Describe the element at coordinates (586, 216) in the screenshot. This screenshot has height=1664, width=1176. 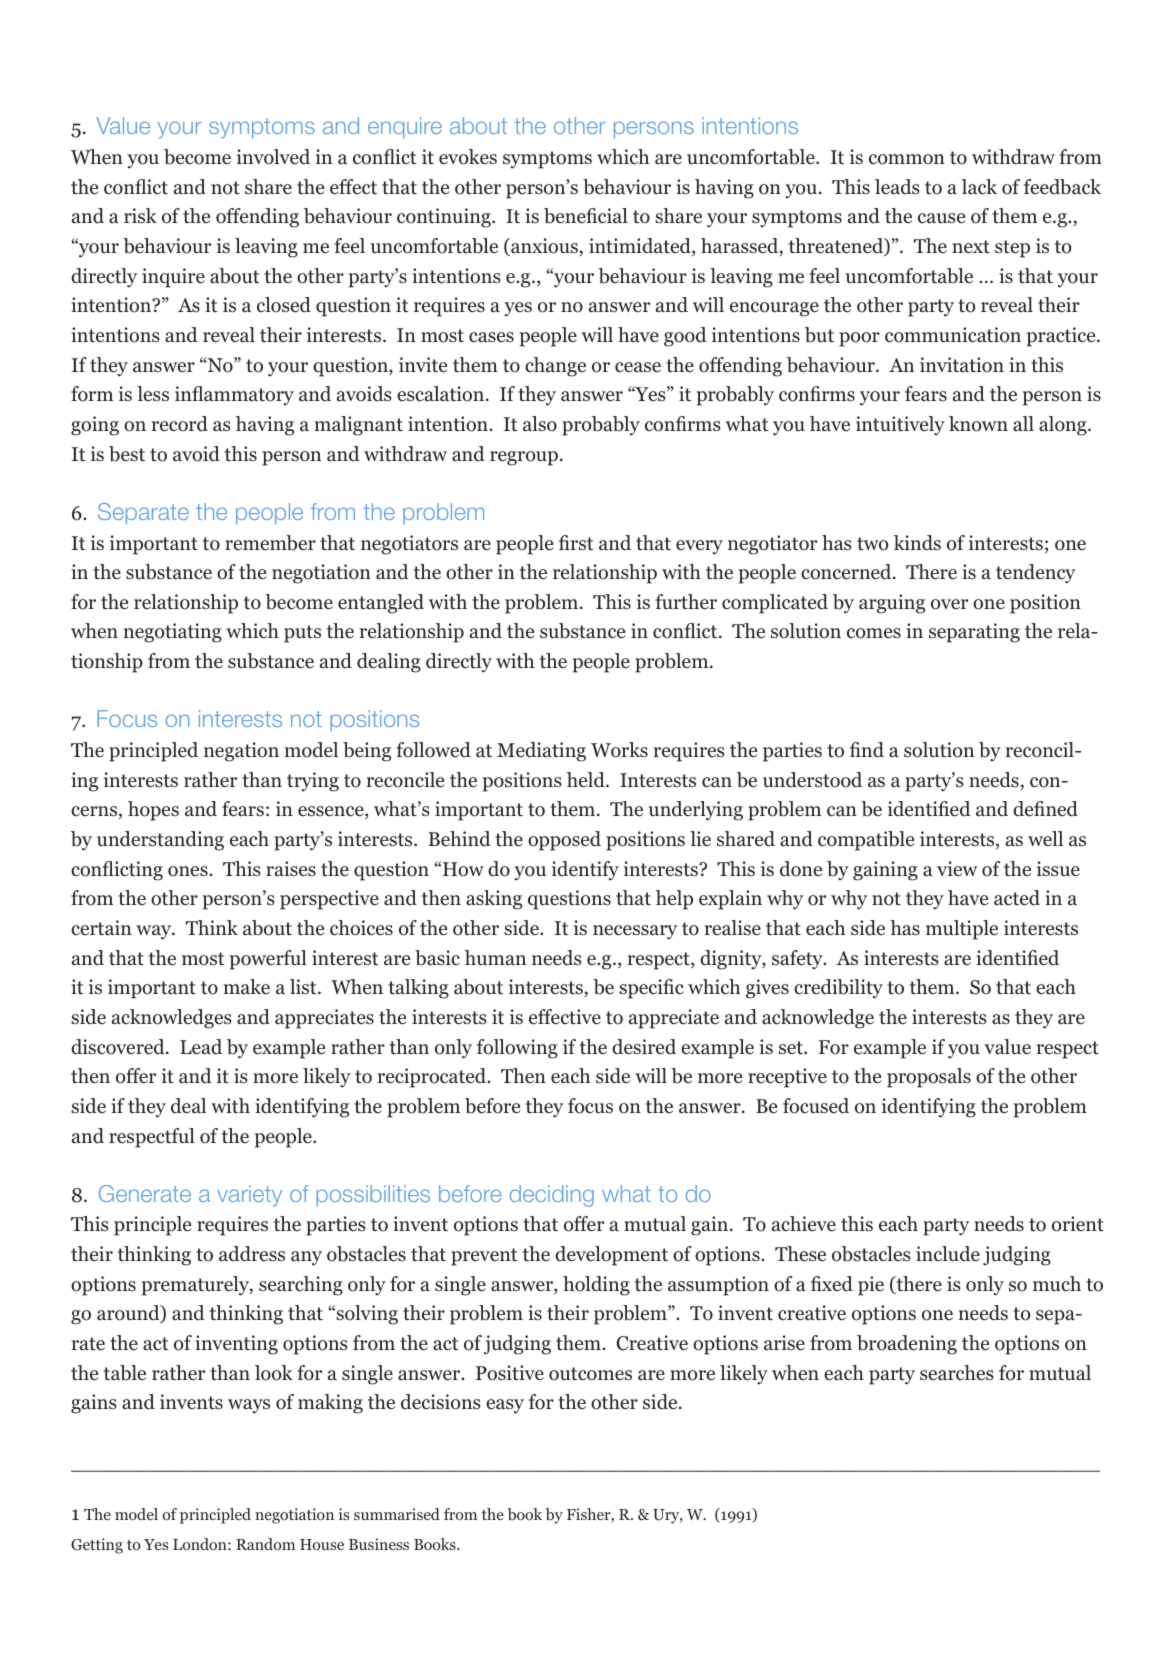
I see `beneficial` at that location.
